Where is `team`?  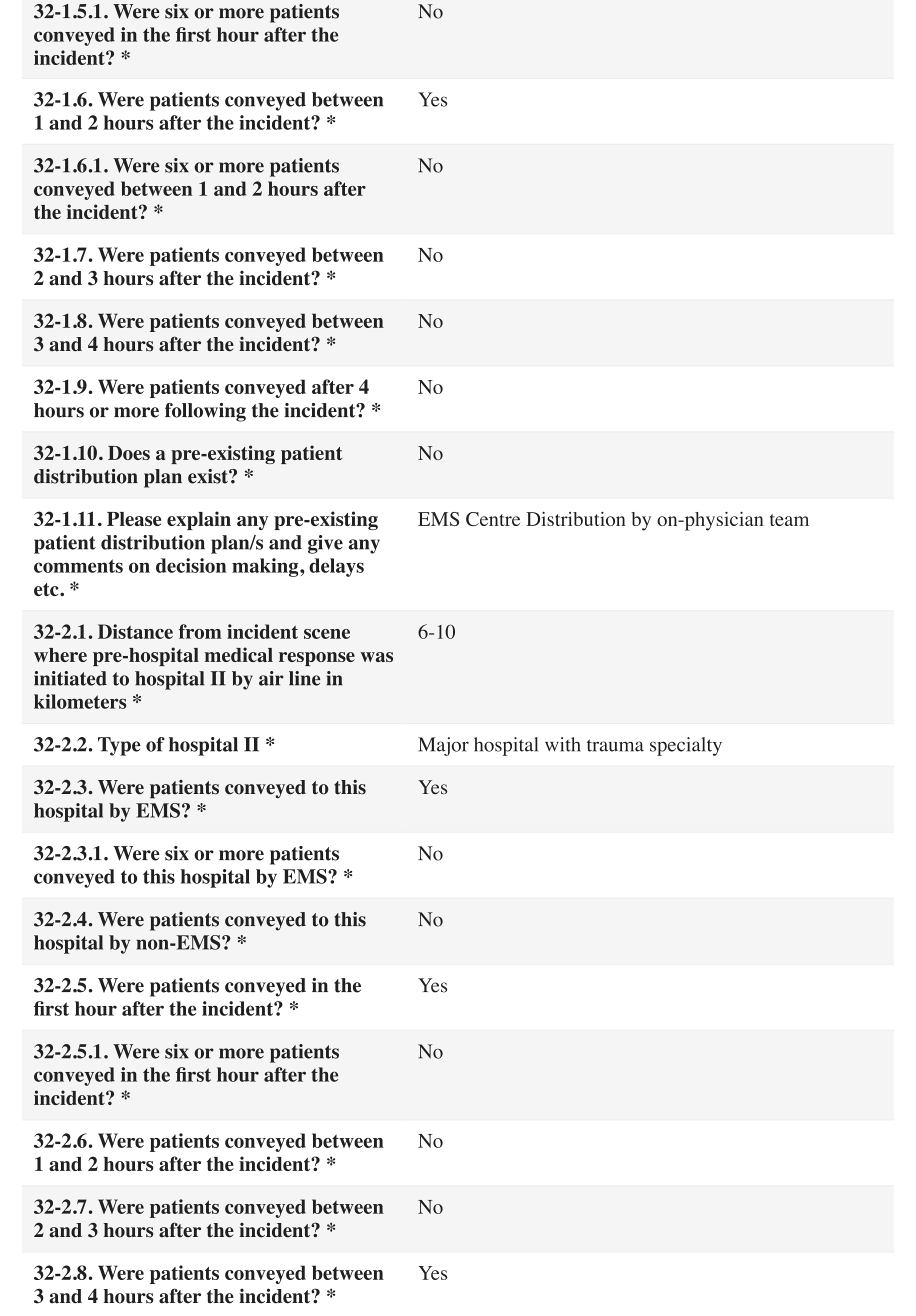 team is located at coordinates (789, 520).
